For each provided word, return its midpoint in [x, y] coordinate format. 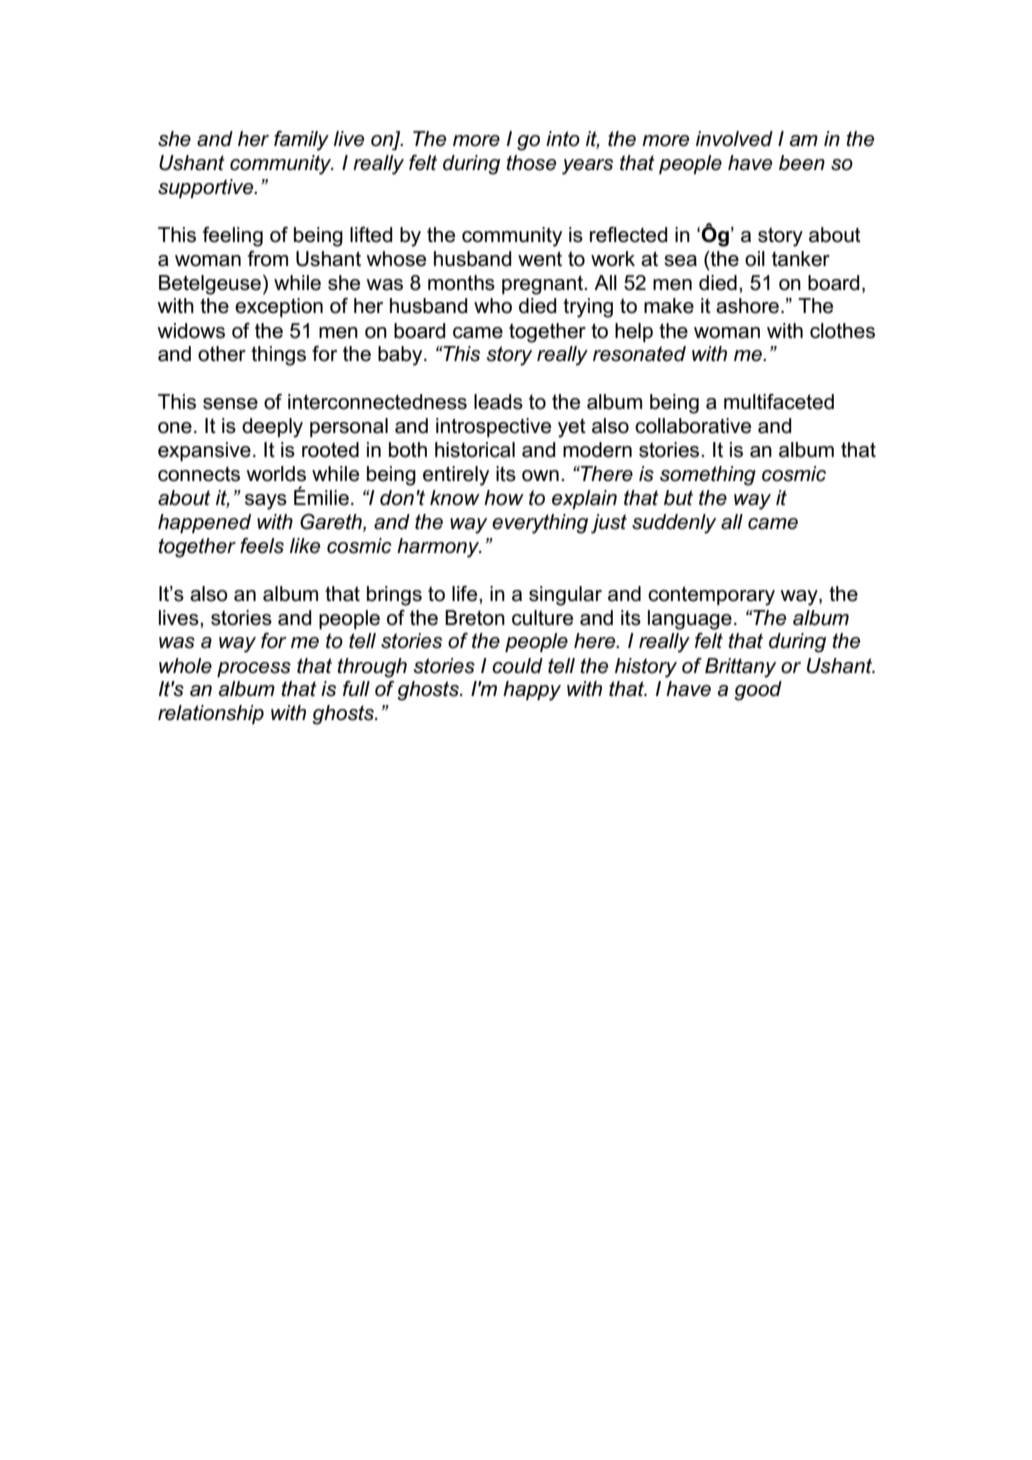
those [531, 163]
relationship [211, 714]
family [301, 141]
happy [532, 691]
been [802, 163]
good [758, 691]
